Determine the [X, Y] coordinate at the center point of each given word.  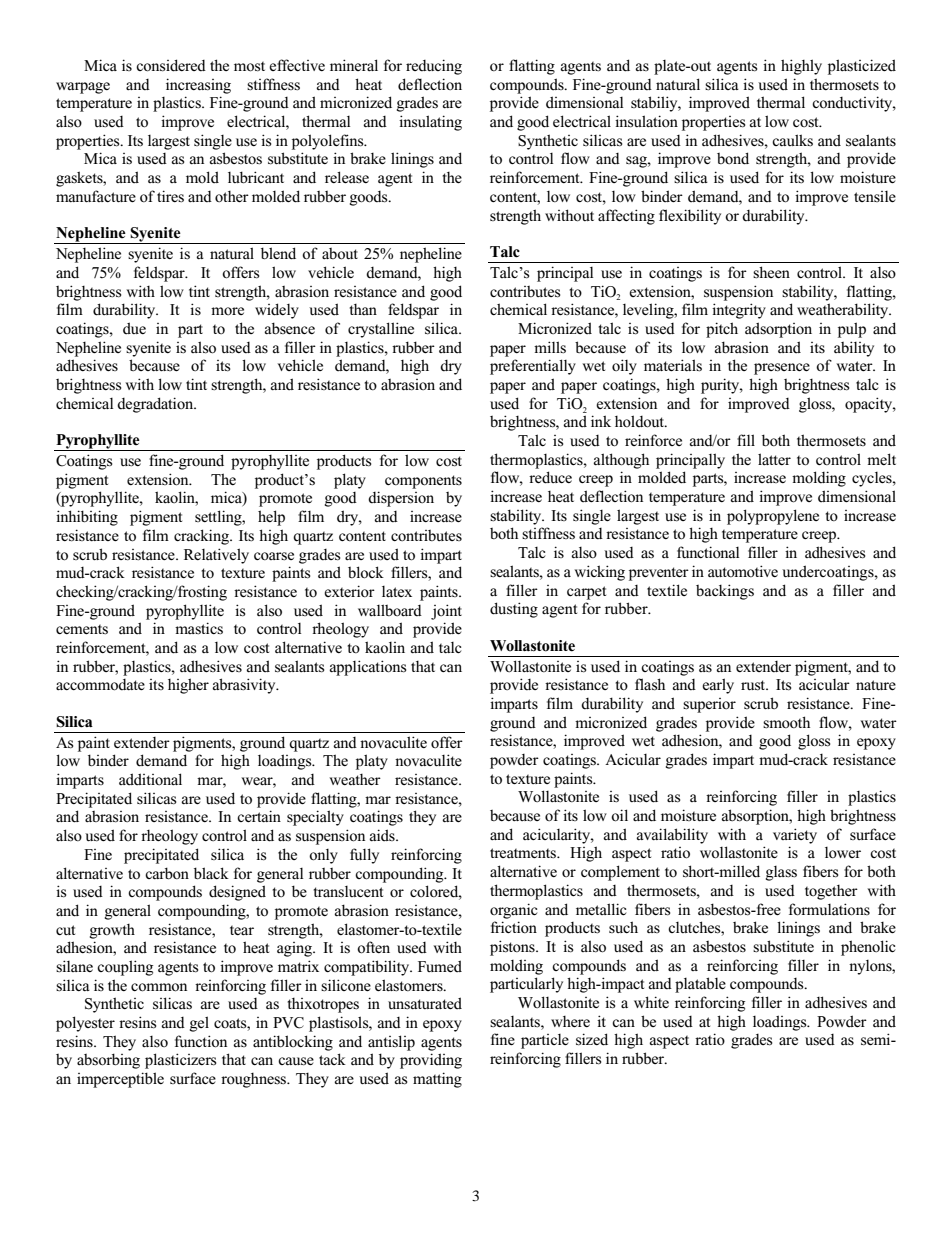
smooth [786, 722]
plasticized [862, 67]
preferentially [533, 367]
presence [782, 369]
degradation [156, 405]
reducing [434, 67]
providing [431, 1061]
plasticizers [180, 1061]
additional [150, 779]
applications [367, 668]
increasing [198, 86]
